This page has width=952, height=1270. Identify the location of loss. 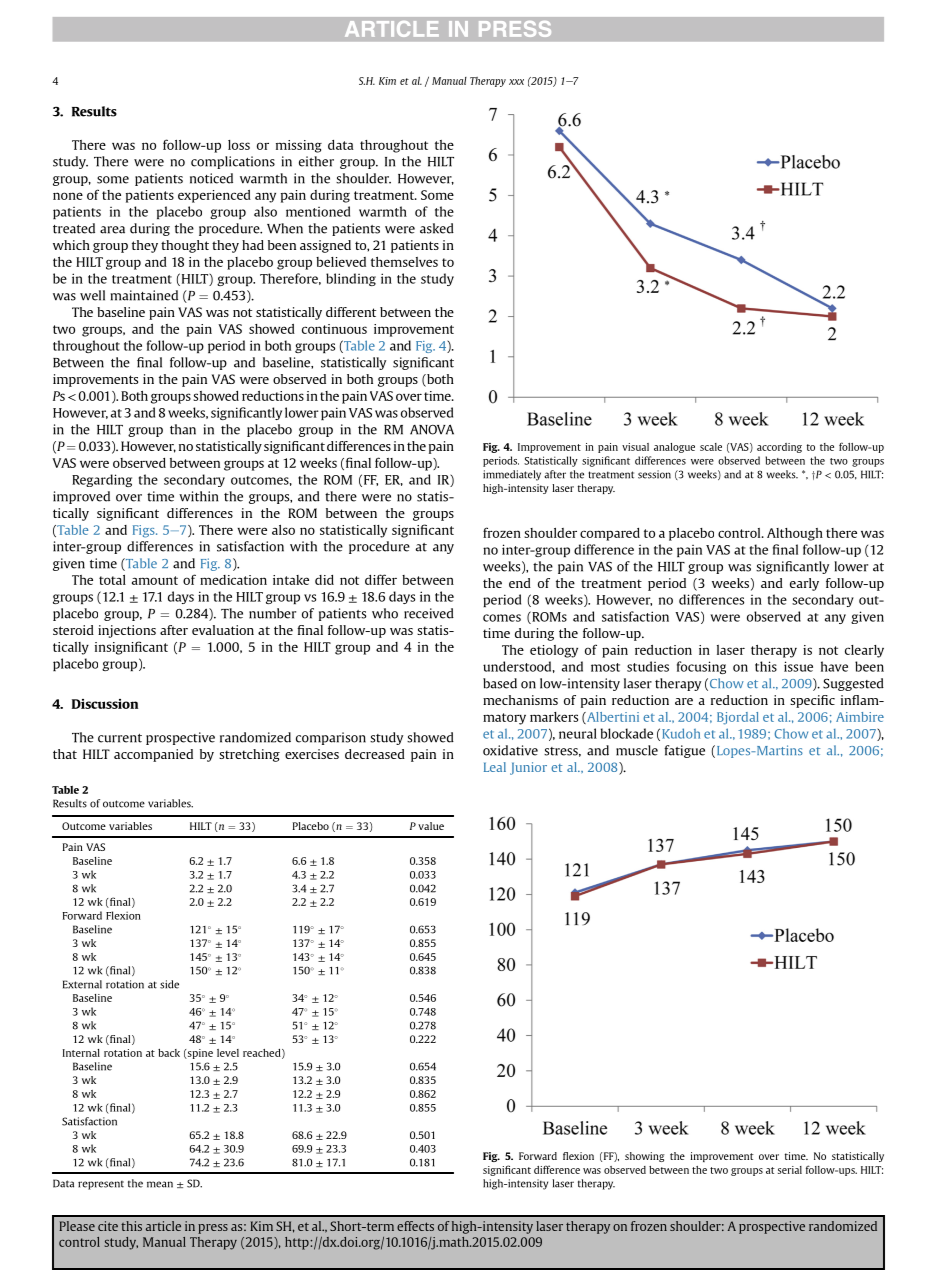
(239, 145).
